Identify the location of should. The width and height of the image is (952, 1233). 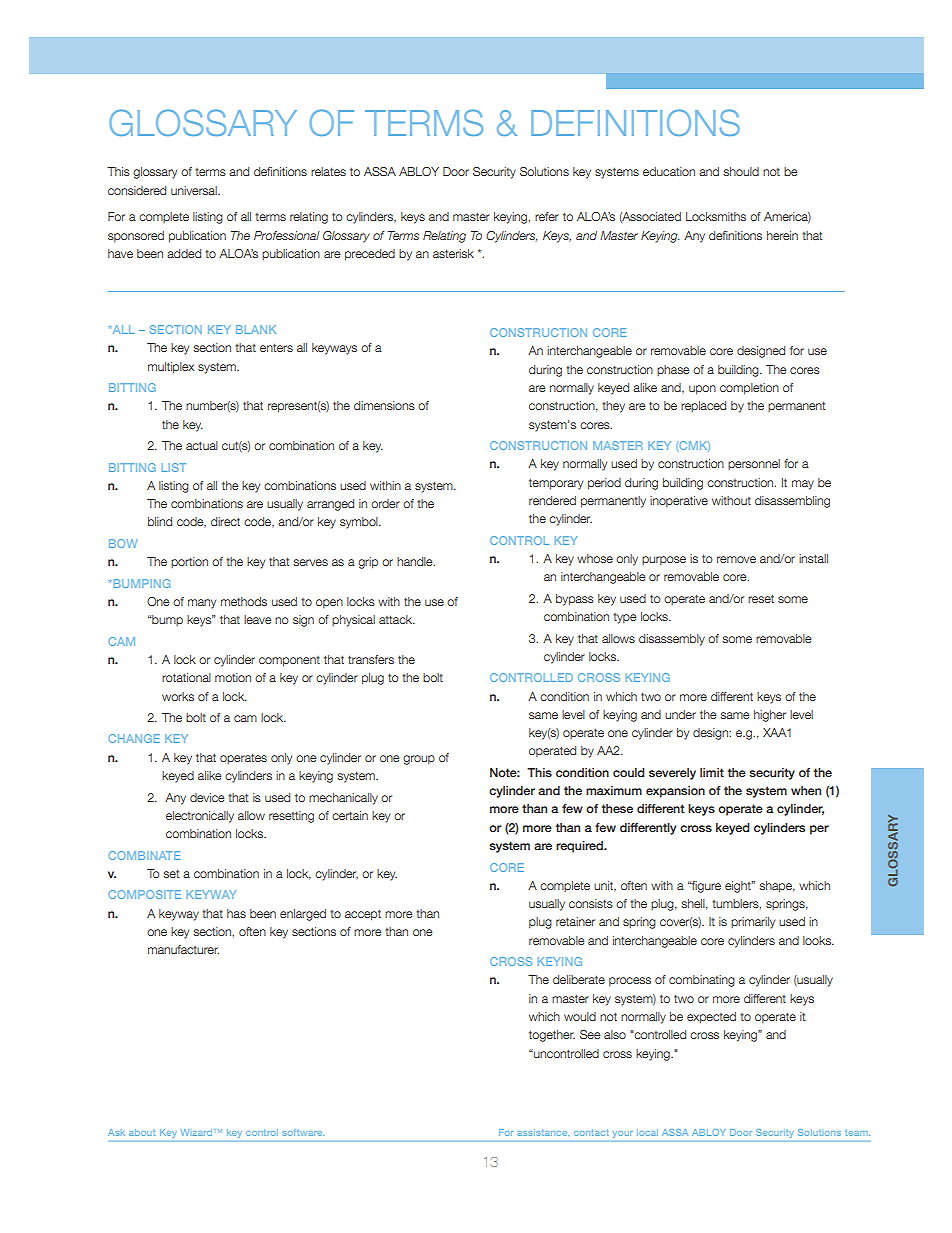
(741, 171).
